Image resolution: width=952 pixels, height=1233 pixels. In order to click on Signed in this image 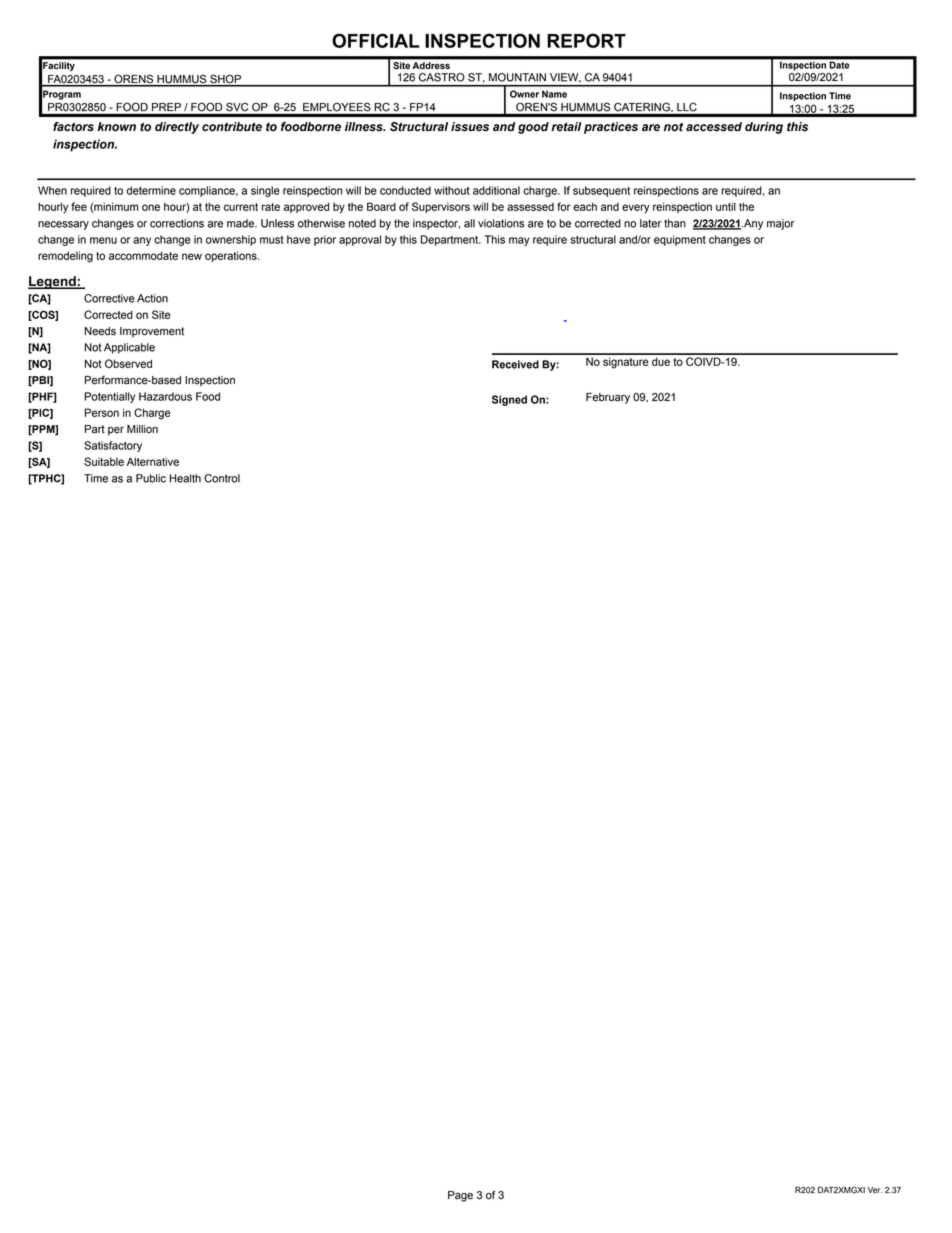, I will do `click(509, 400)`.
